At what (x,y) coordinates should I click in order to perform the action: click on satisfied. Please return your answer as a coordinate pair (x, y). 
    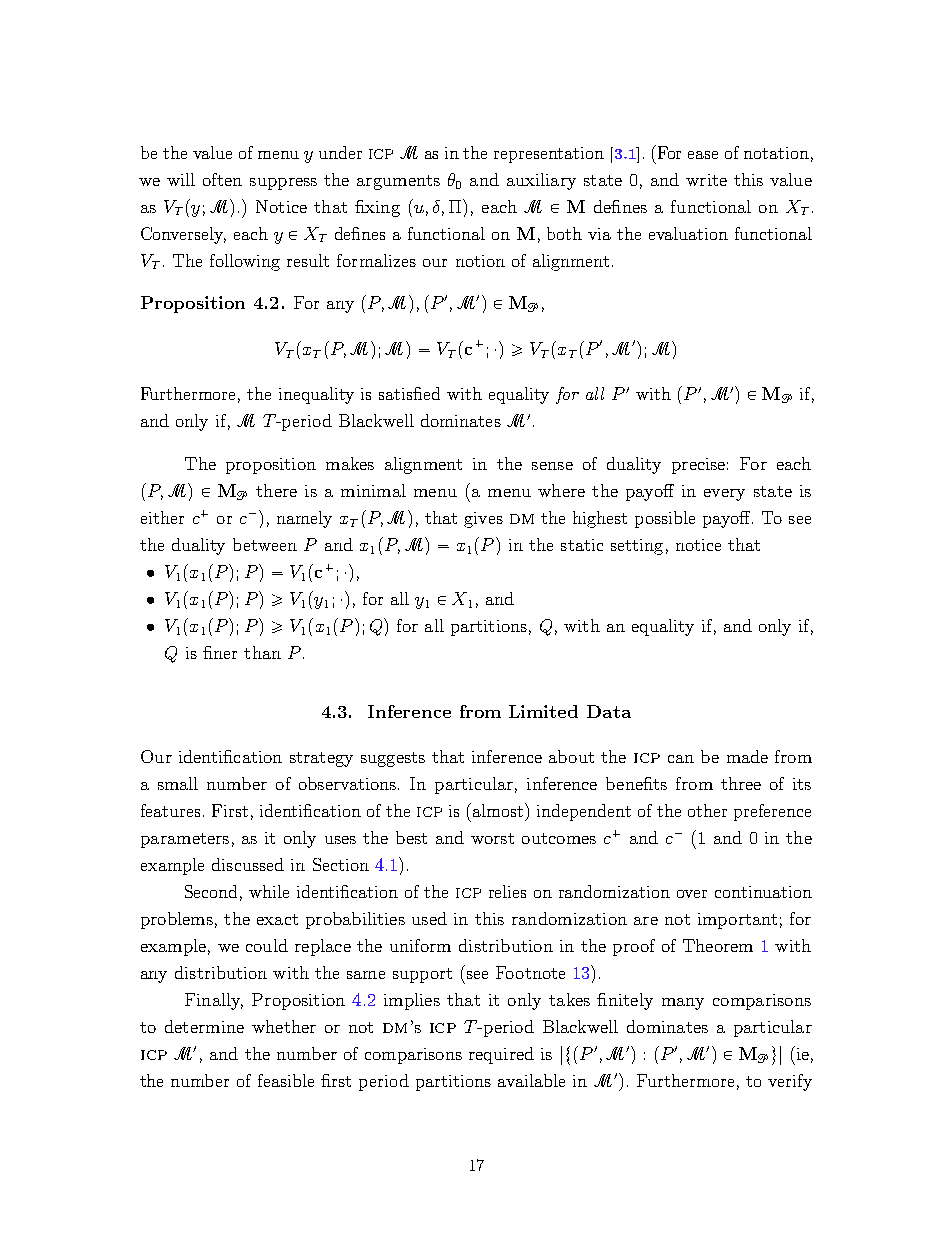
    Looking at the image, I should click on (409, 393).
